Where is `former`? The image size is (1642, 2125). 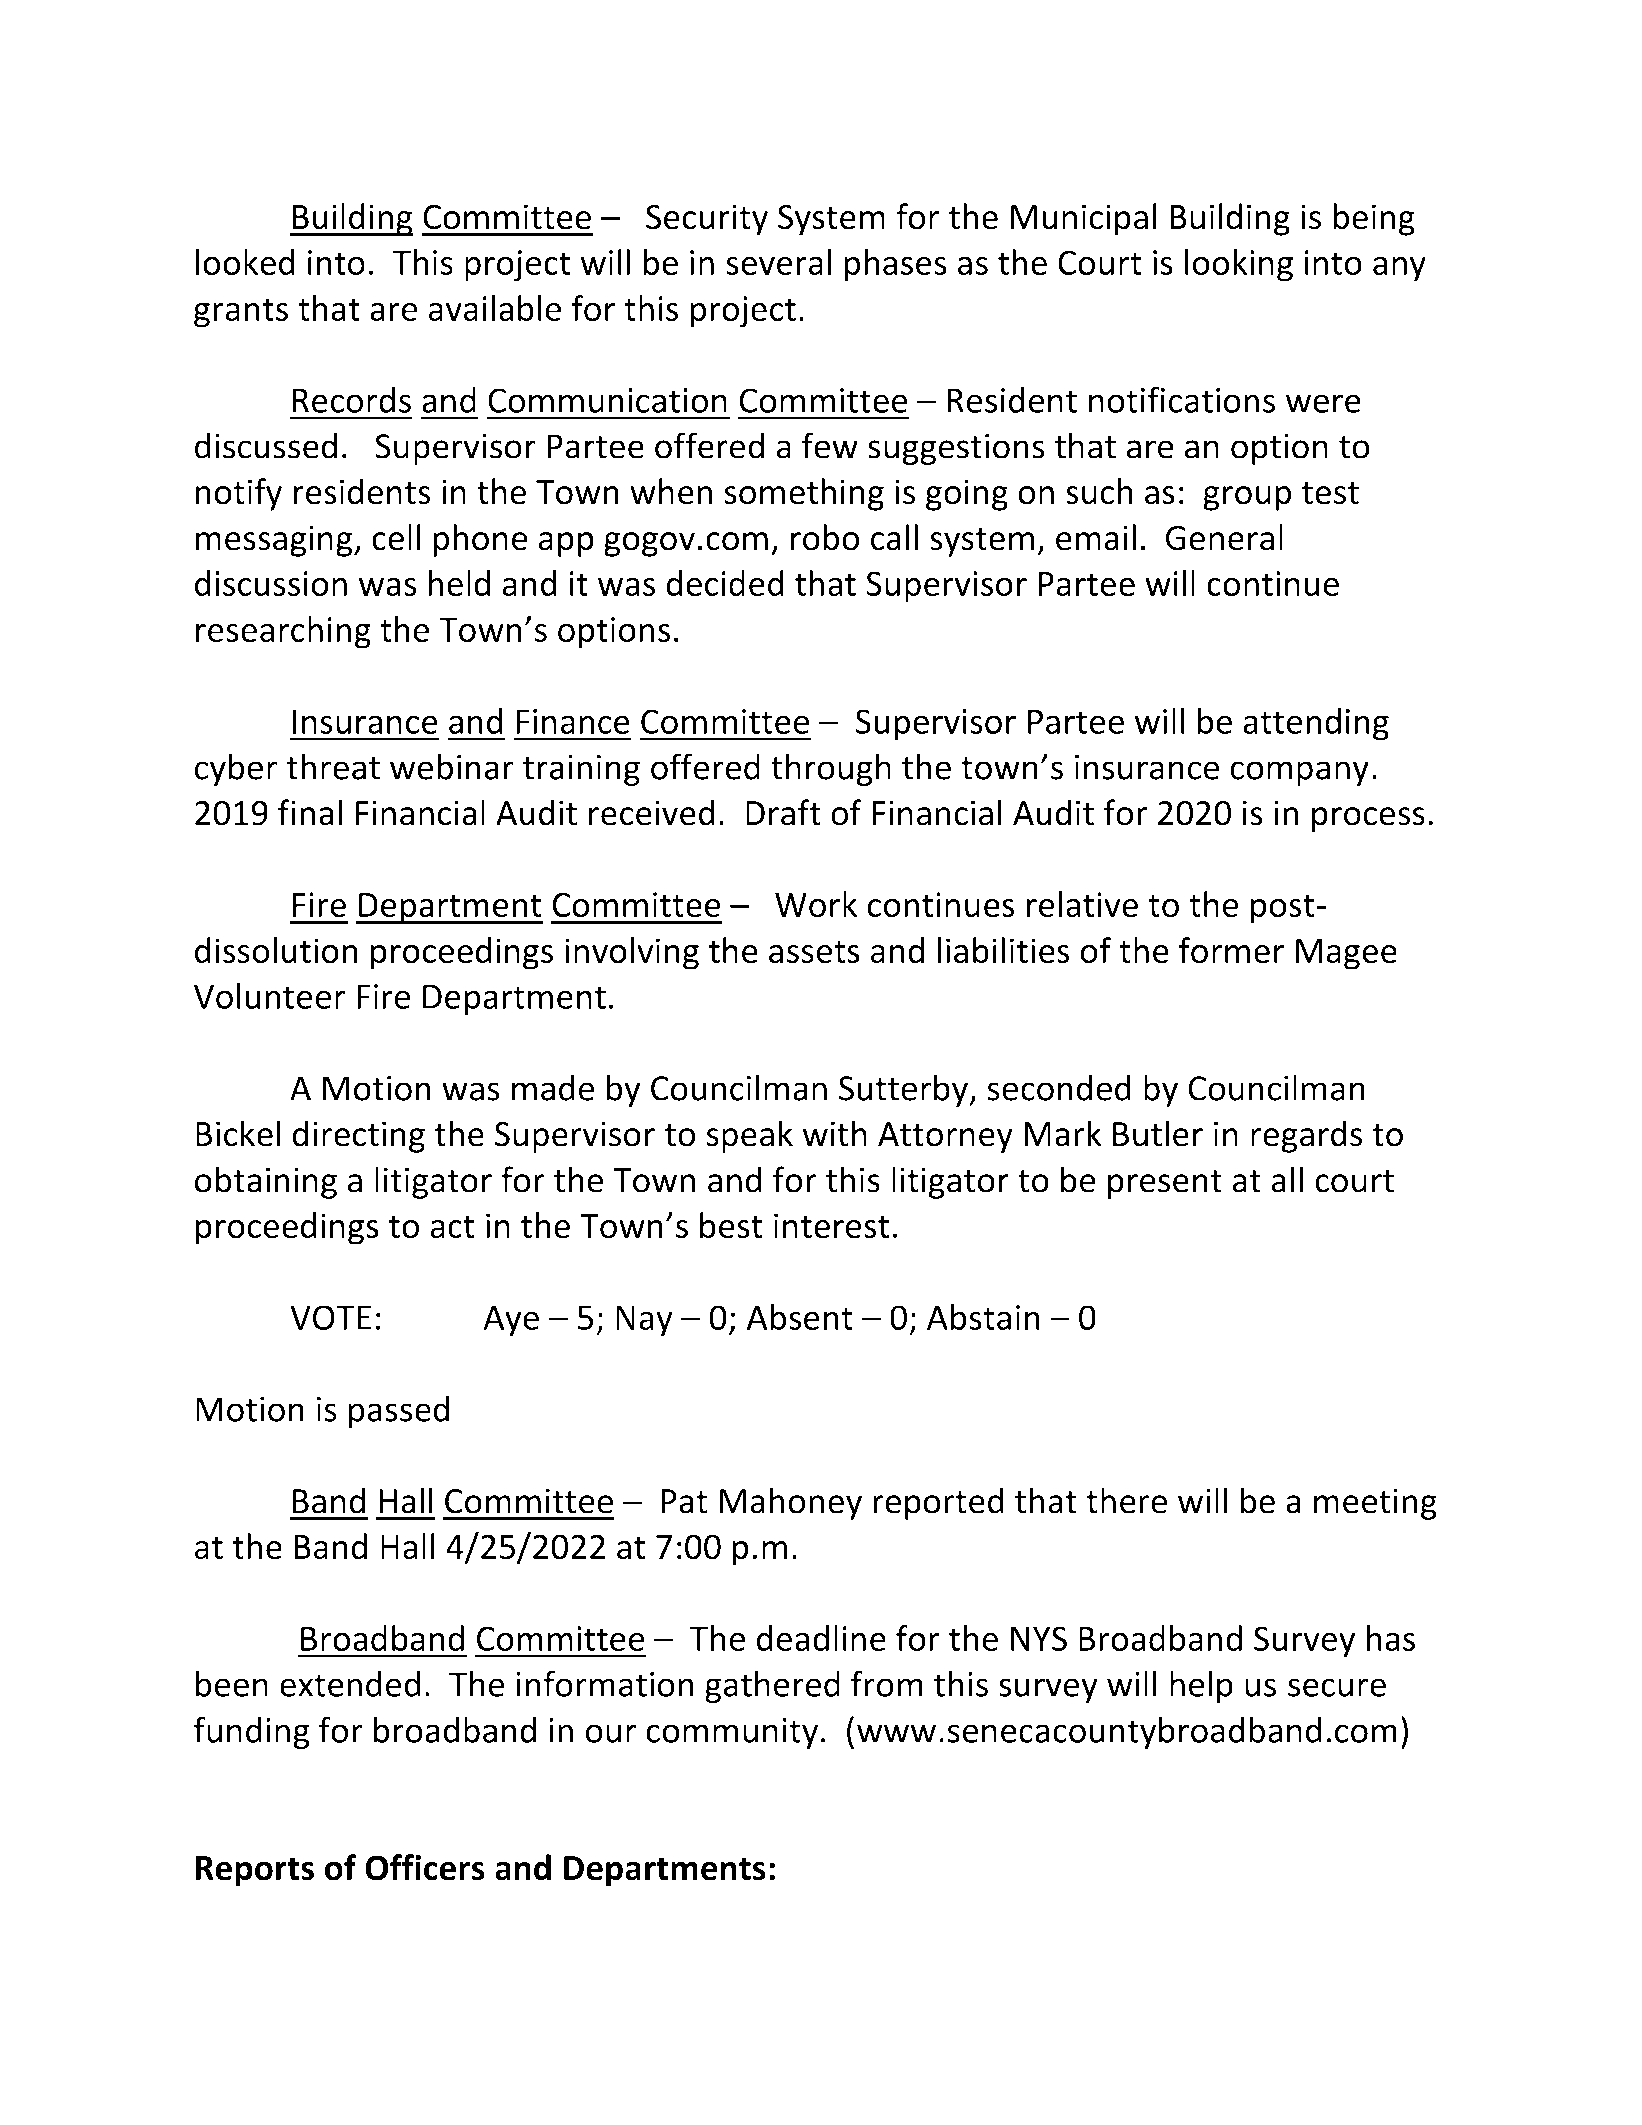
former is located at coordinates (1231, 950).
